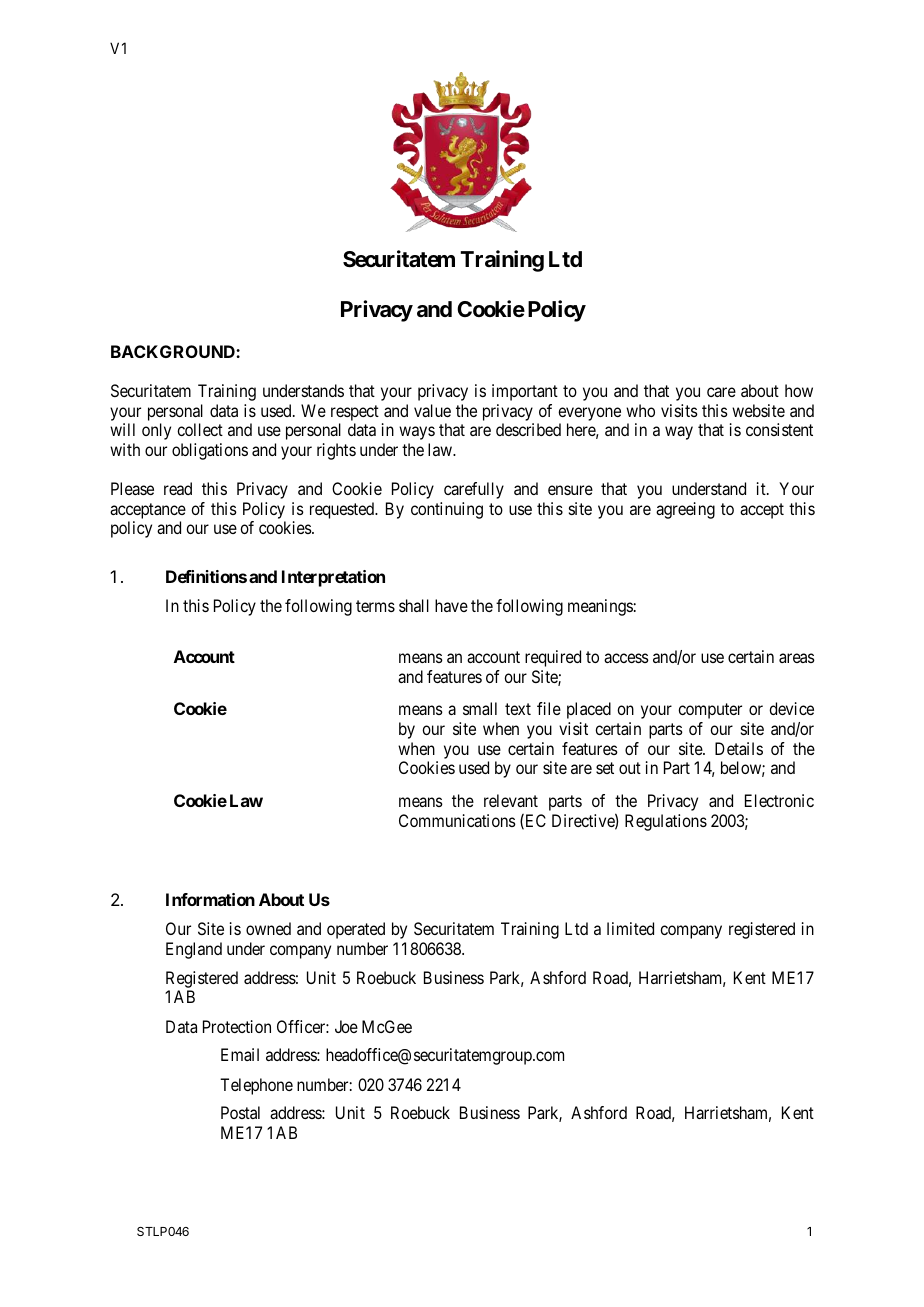 This page has height=1307, width=924. Describe the element at coordinates (346, 1026) in the page. I see `Joe` at that location.
